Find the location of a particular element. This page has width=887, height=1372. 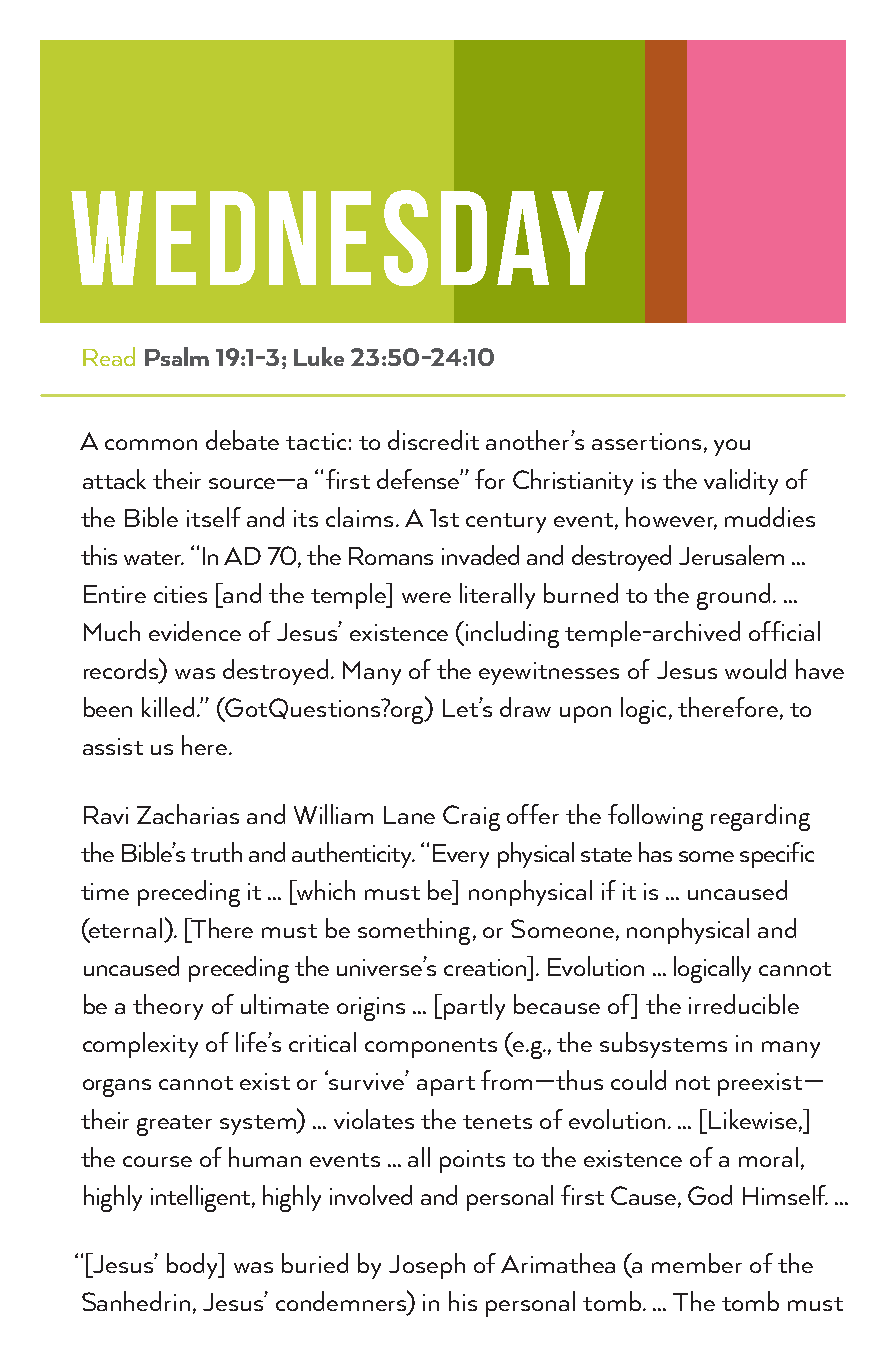

Wednesday is located at coordinates (337, 238).
